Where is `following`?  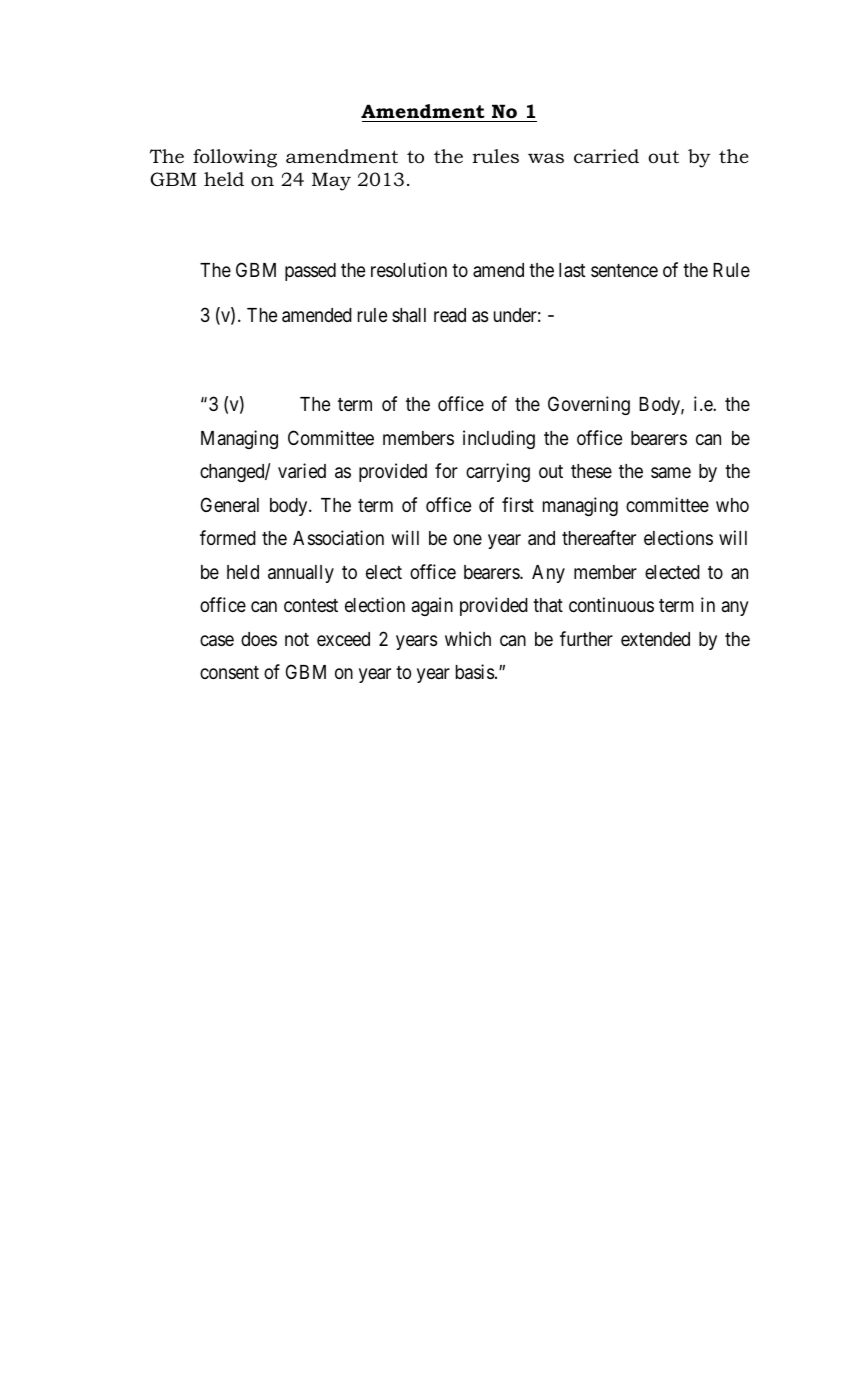
following is located at coordinates (235, 158).
